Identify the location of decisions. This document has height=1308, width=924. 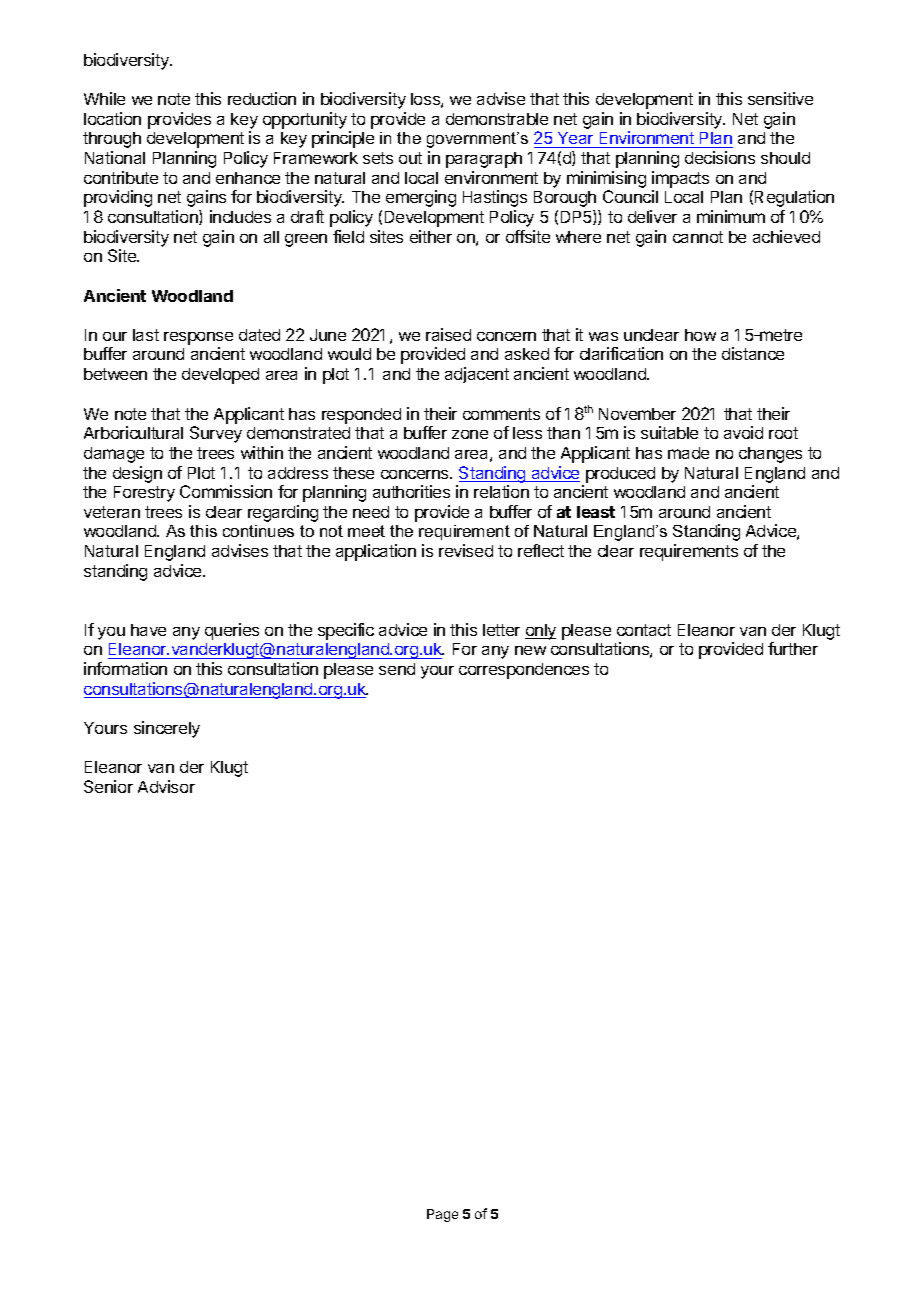
(720, 157).
